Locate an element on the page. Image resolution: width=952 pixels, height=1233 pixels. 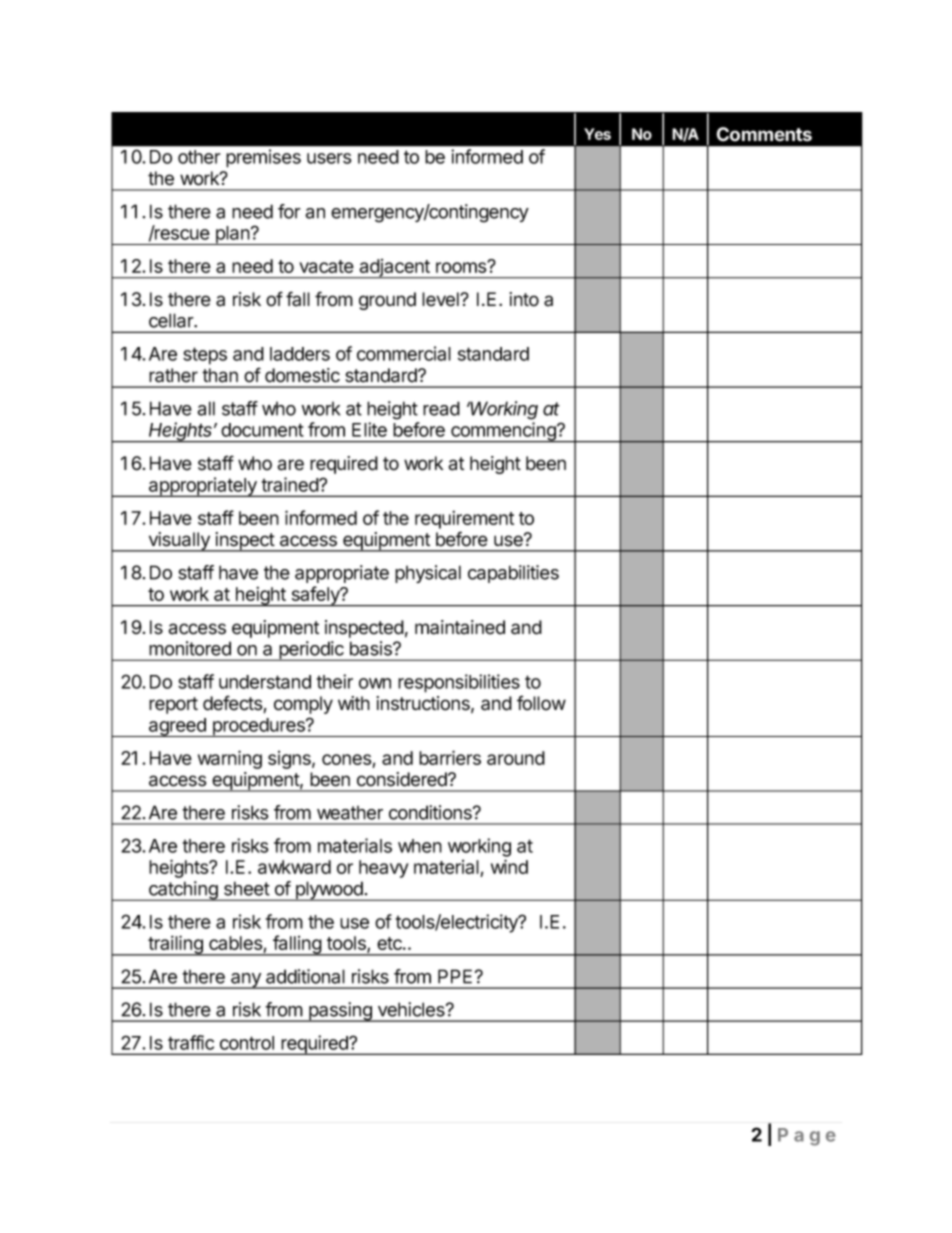
into is located at coordinates (524, 299).
